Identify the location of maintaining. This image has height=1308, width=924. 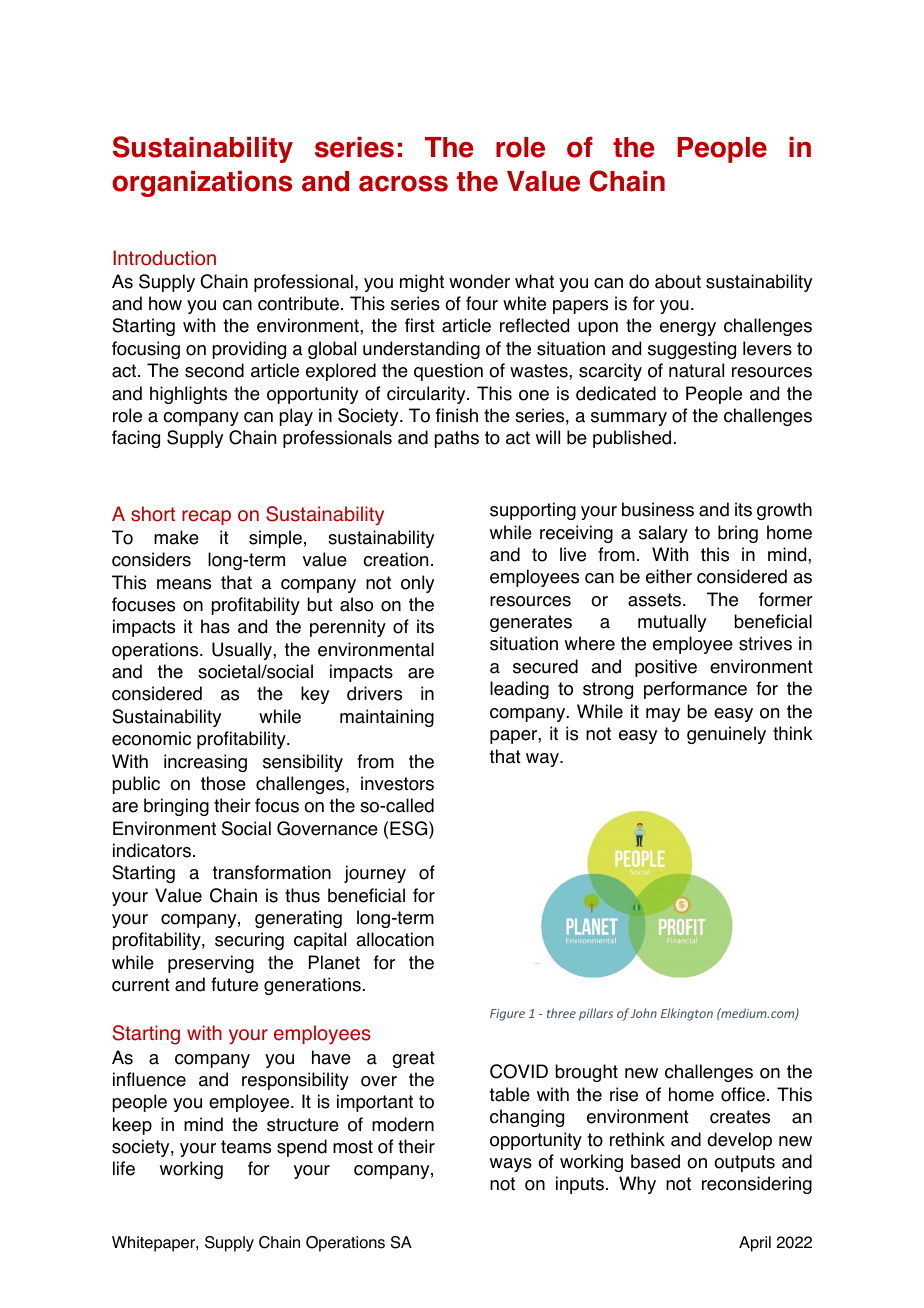
(387, 718).
